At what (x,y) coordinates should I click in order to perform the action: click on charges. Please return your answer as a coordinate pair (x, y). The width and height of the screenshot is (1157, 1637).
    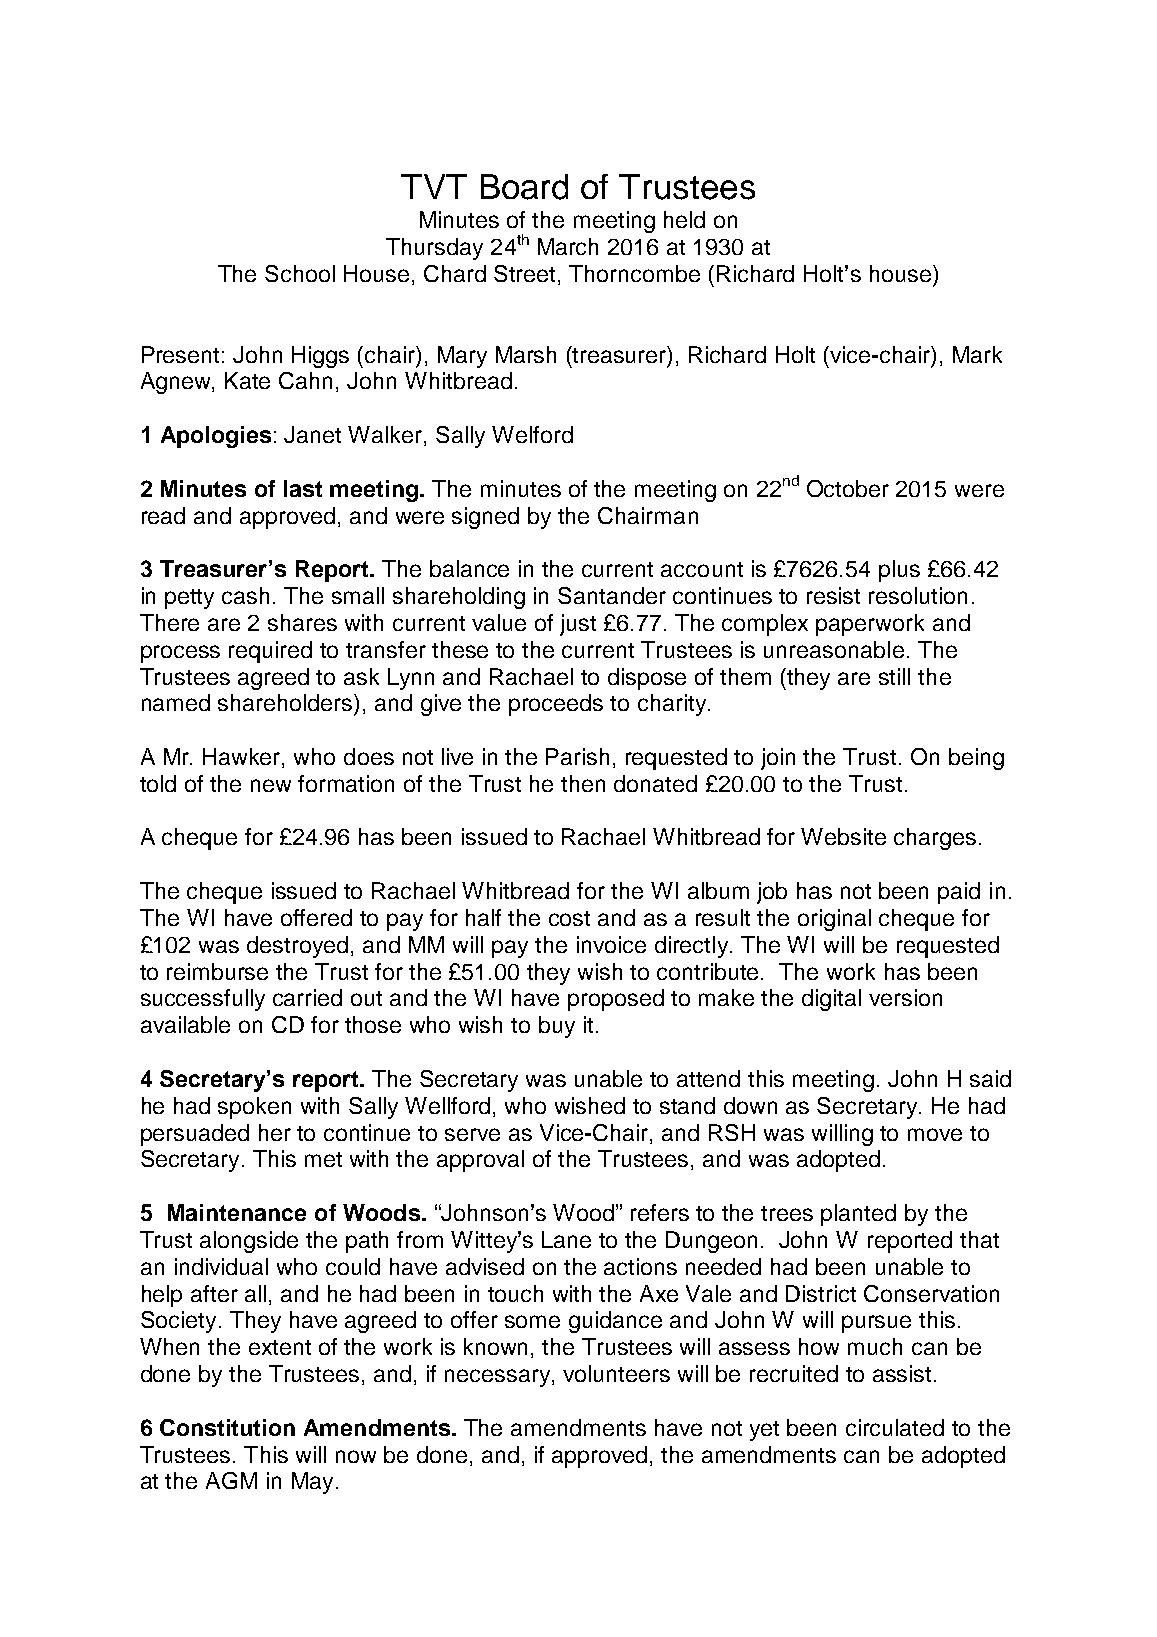
    Looking at the image, I should click on (935, 839).
